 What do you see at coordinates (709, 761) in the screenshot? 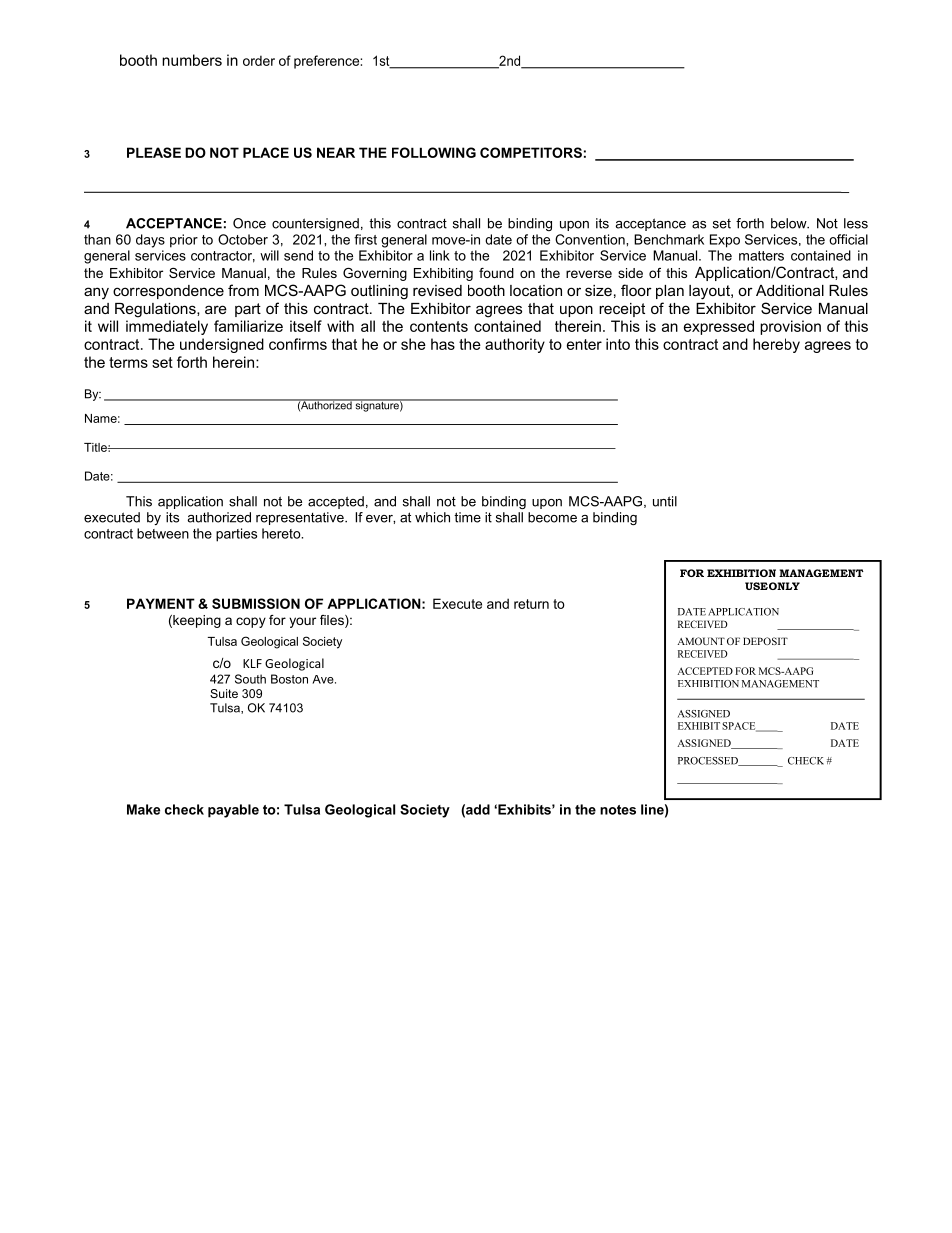
I see `PROCESSED` at bounding box center [709, 761].
